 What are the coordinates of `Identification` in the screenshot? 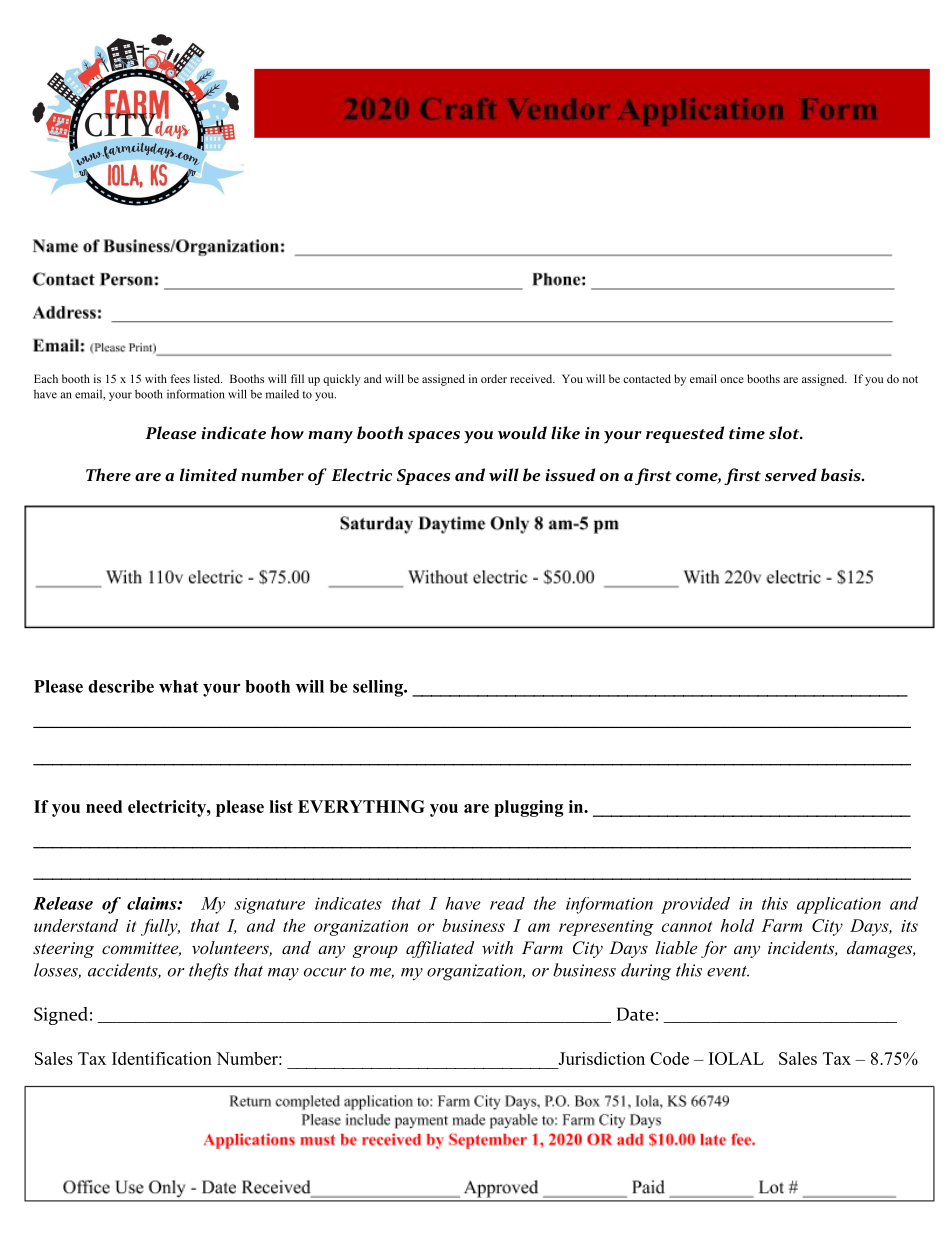 It's located at (162, 1058).
